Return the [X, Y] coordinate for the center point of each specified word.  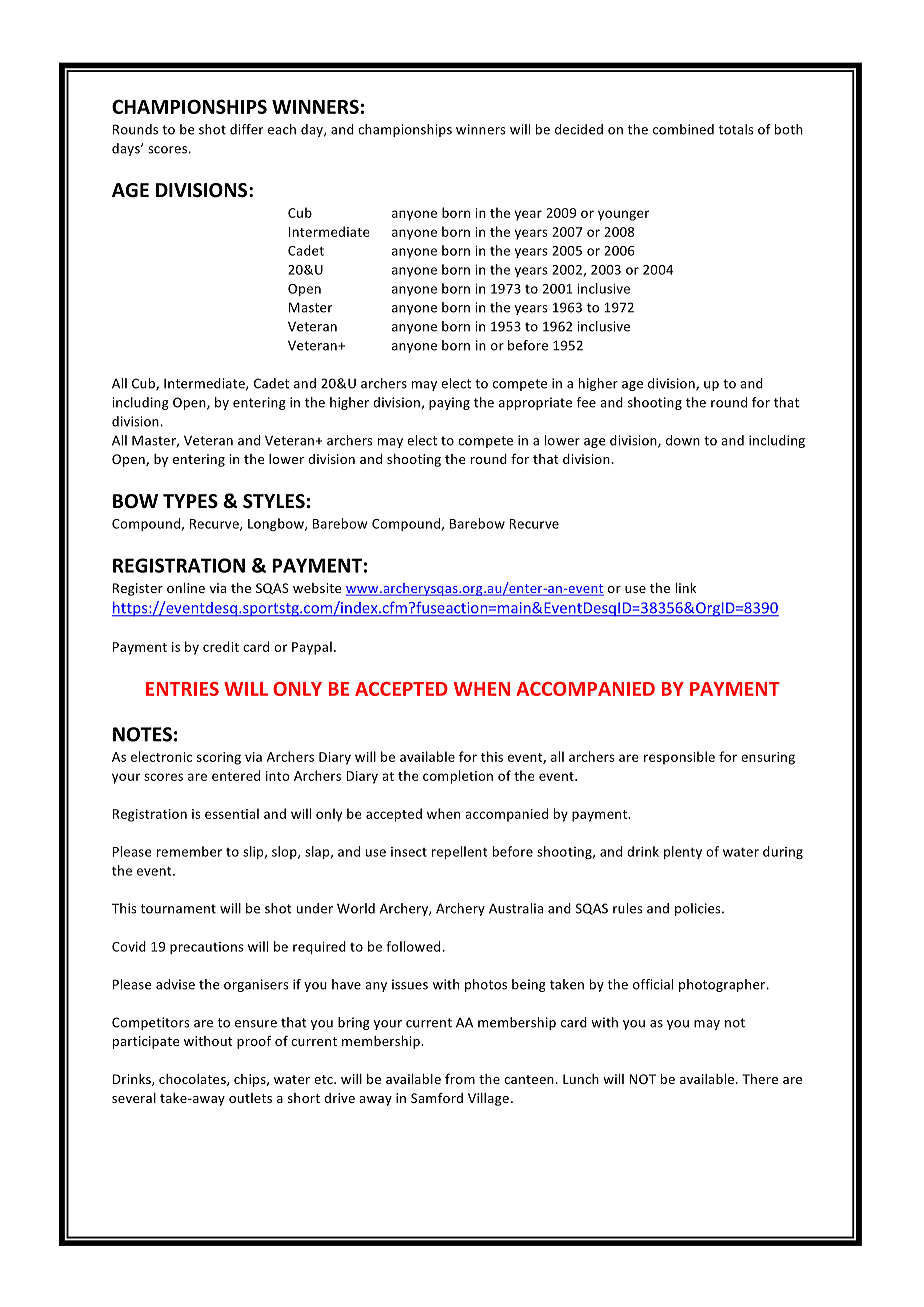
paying [449, 403]
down [683, 440]
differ [246, 129]
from [460, 1078]
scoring [219, 758]
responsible [679, 758]
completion [458, 777]
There [760, 1079]
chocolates [193, 1080]
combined [683, 129]
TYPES [190, 501]
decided [579, 129]
